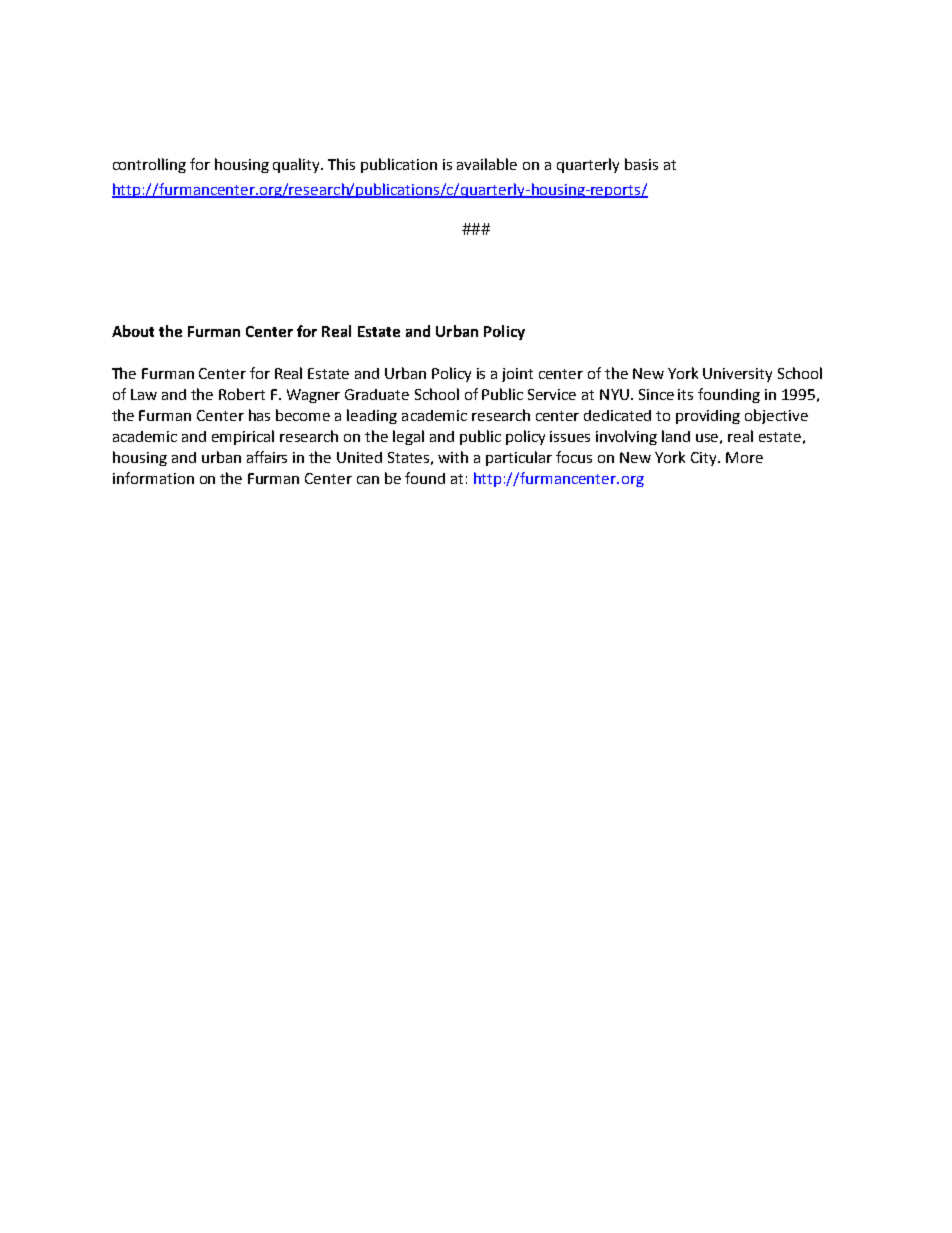 The image size is (952, 1233). What do you see at coordinates (133, 331) in the image?
I see `About` at bounding box center [133, 331].
